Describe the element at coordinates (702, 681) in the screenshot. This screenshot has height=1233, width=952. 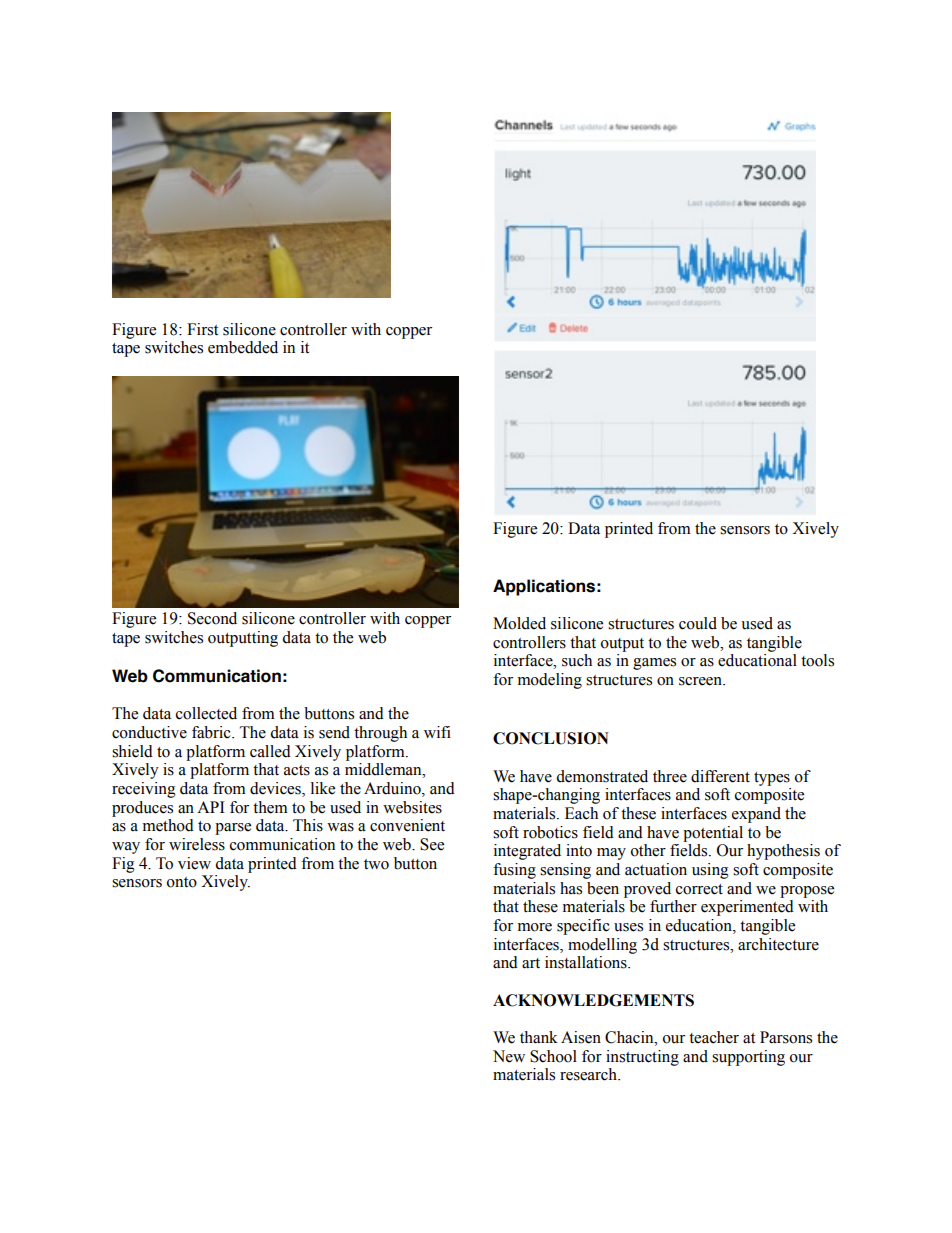
I see `screen` at that location.
